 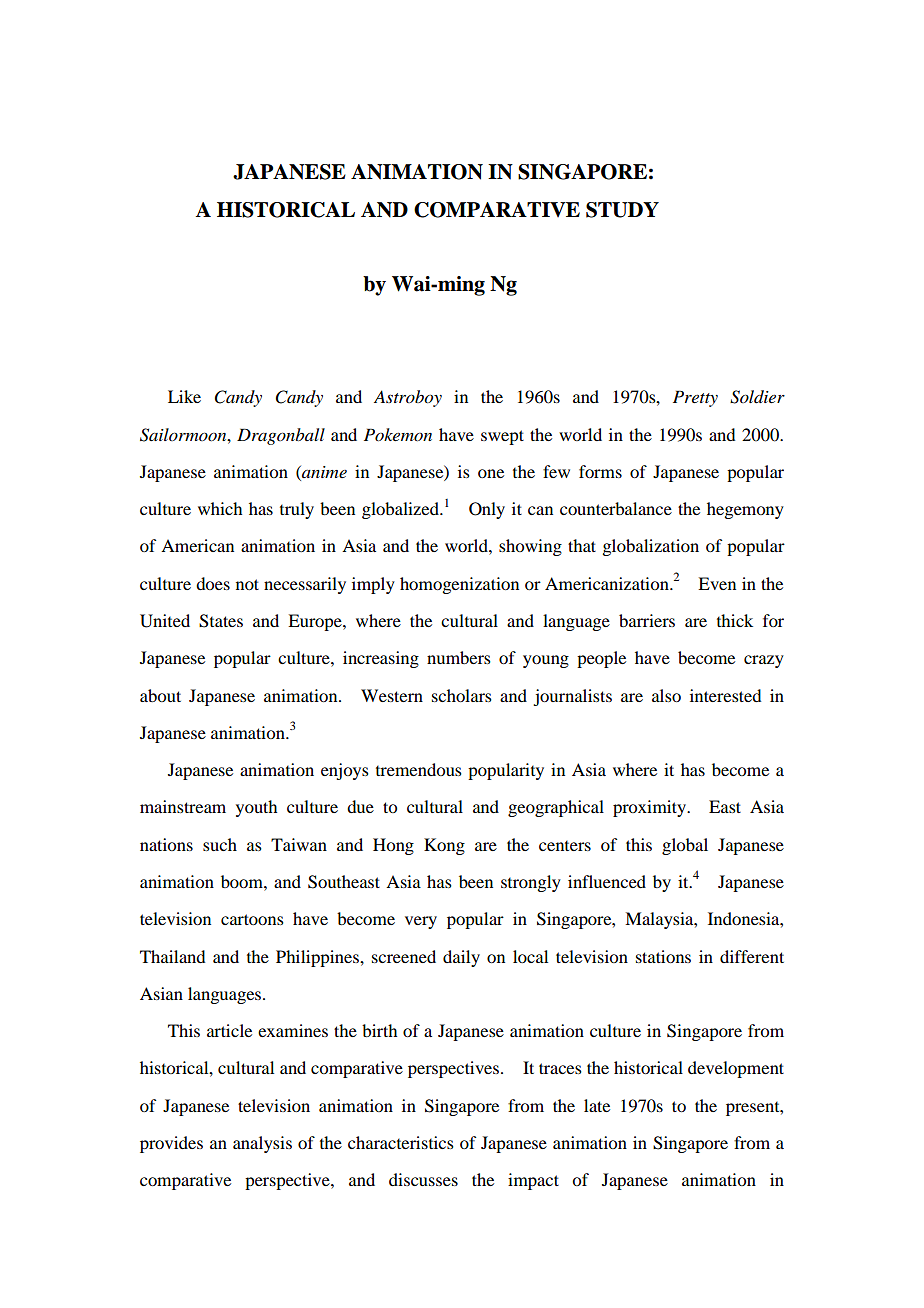 I want to click on which, so click(x=220, y=508).
